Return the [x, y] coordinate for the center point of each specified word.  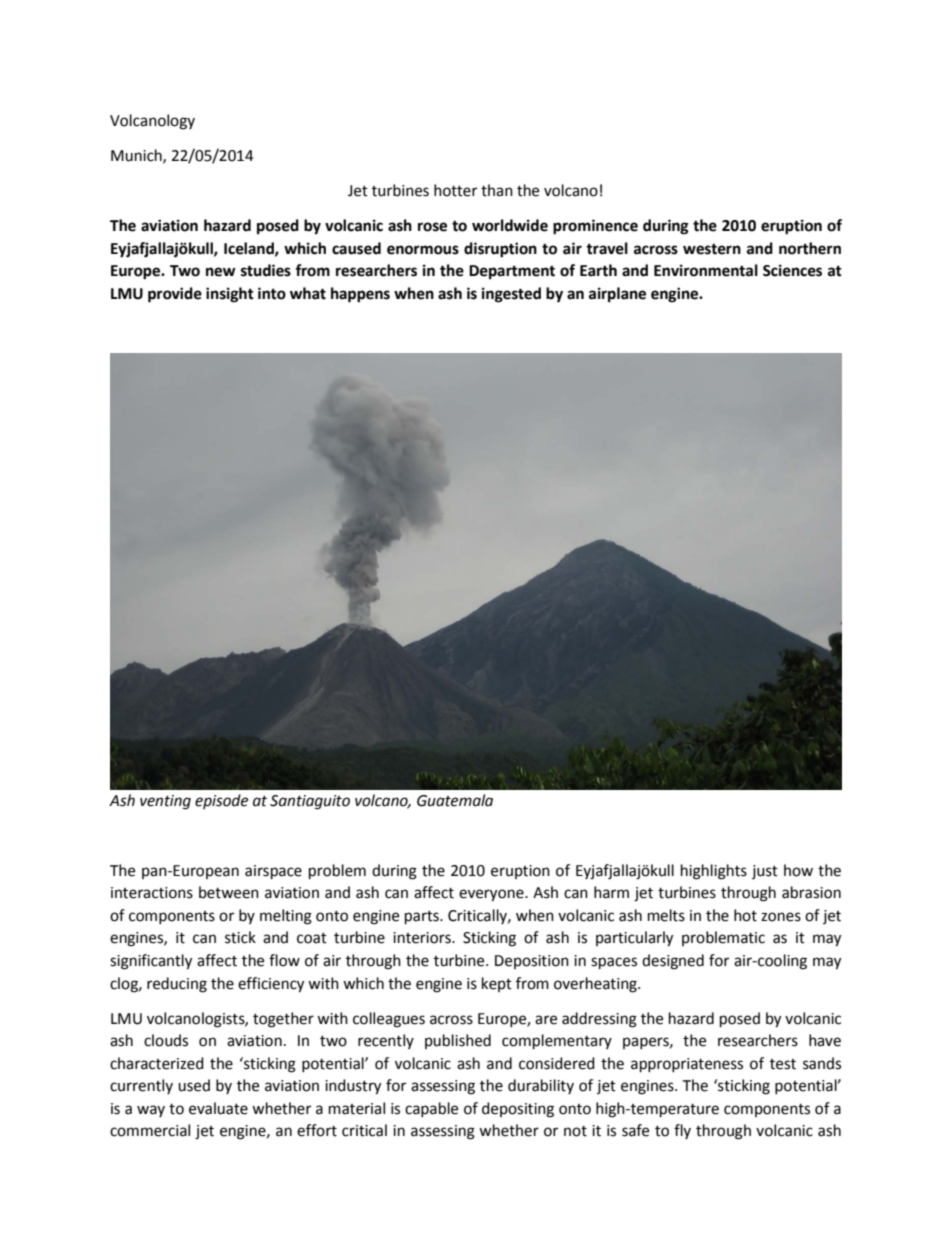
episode [221, 801]
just [765, 872]
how [798, 870]
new [221, 272]
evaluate [218, 1108]
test [783, 1064]
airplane [617, 295]
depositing [518, 1110]
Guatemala [455, 800]
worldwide [510, 225]
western [712, 249]
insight [230, 295]
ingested [511, 295]
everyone [492, 895]
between [229, 892]
